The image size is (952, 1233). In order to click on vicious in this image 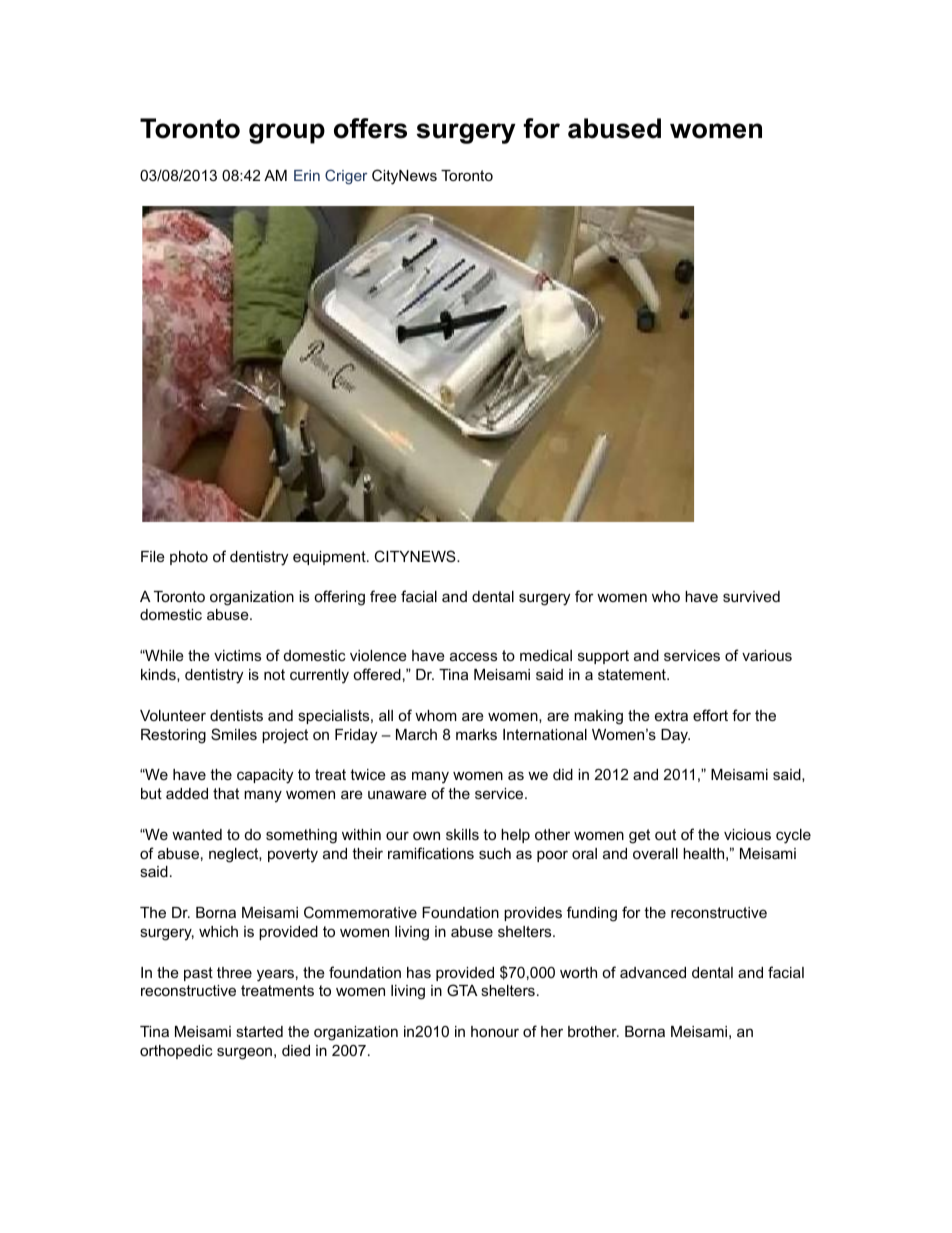, I will do `click(747, 834)`.
